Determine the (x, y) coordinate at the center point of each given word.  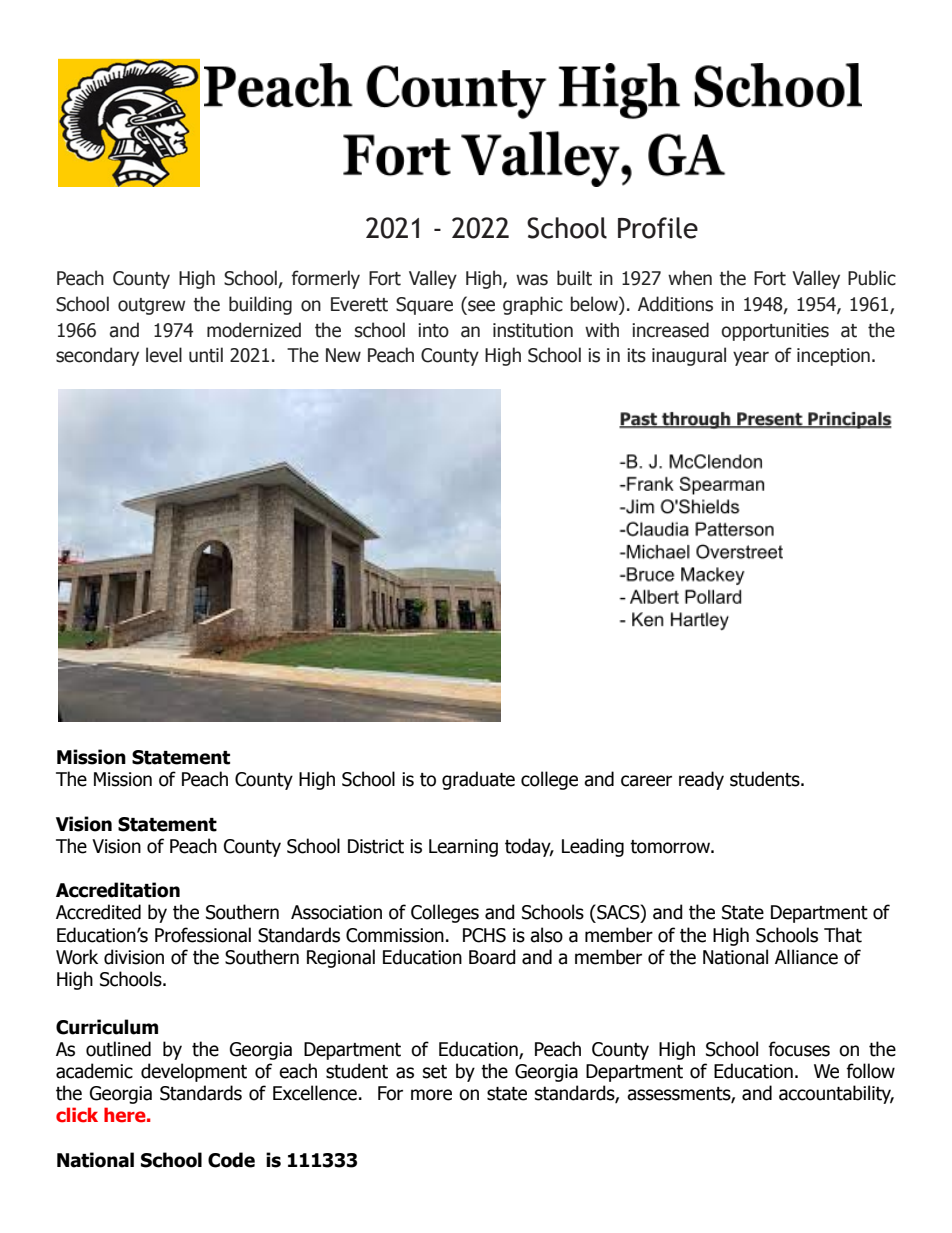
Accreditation (118, 890)
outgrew (151, 306)
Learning (463, 848)
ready (701, 780)
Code (231, 1160)
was (532, 280)
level (164, 355)
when (690, 278)
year (751, 358)
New (343, 355)
